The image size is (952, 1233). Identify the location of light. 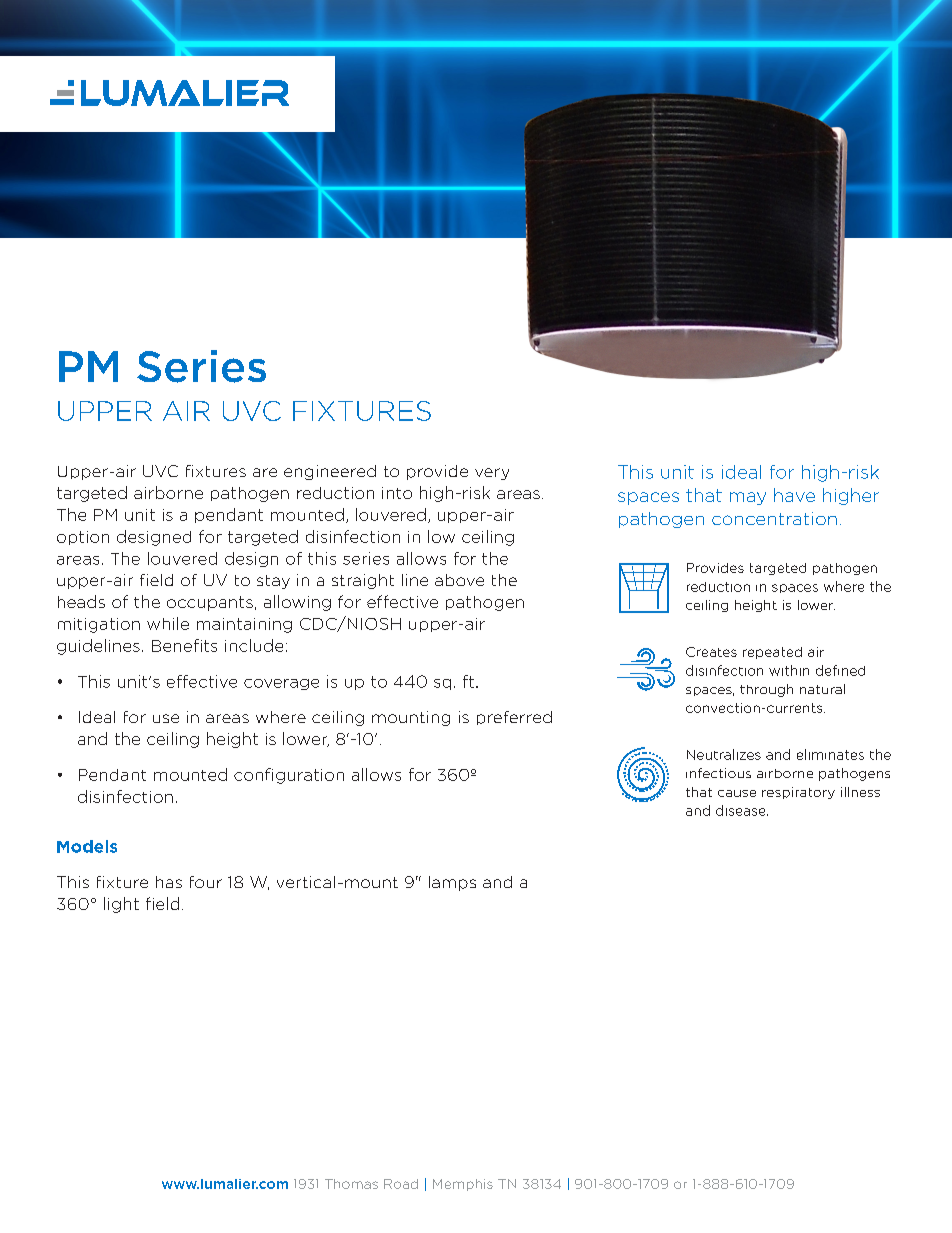
(121, 905).
